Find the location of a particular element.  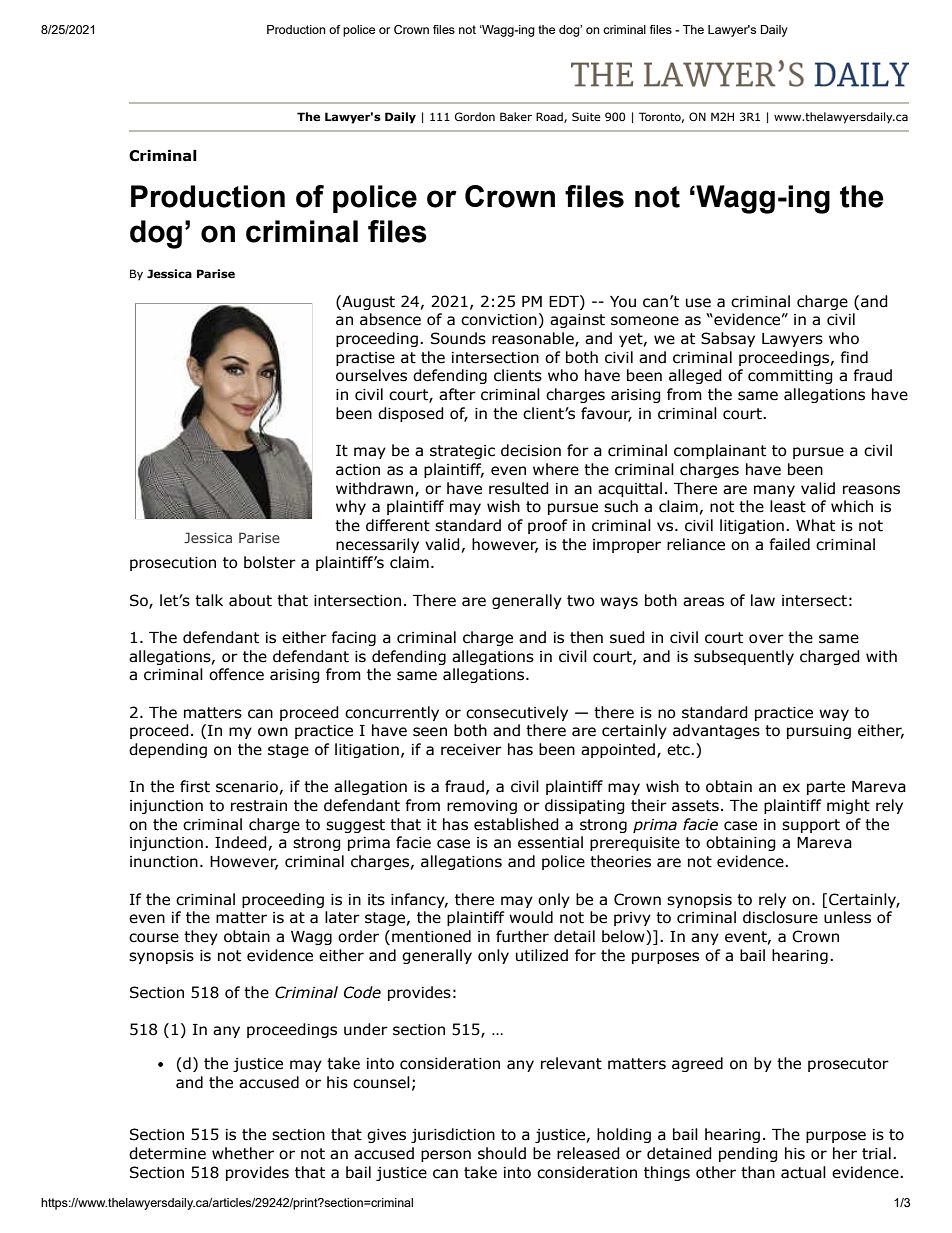

Baker is located at coordinates (516, 116).
